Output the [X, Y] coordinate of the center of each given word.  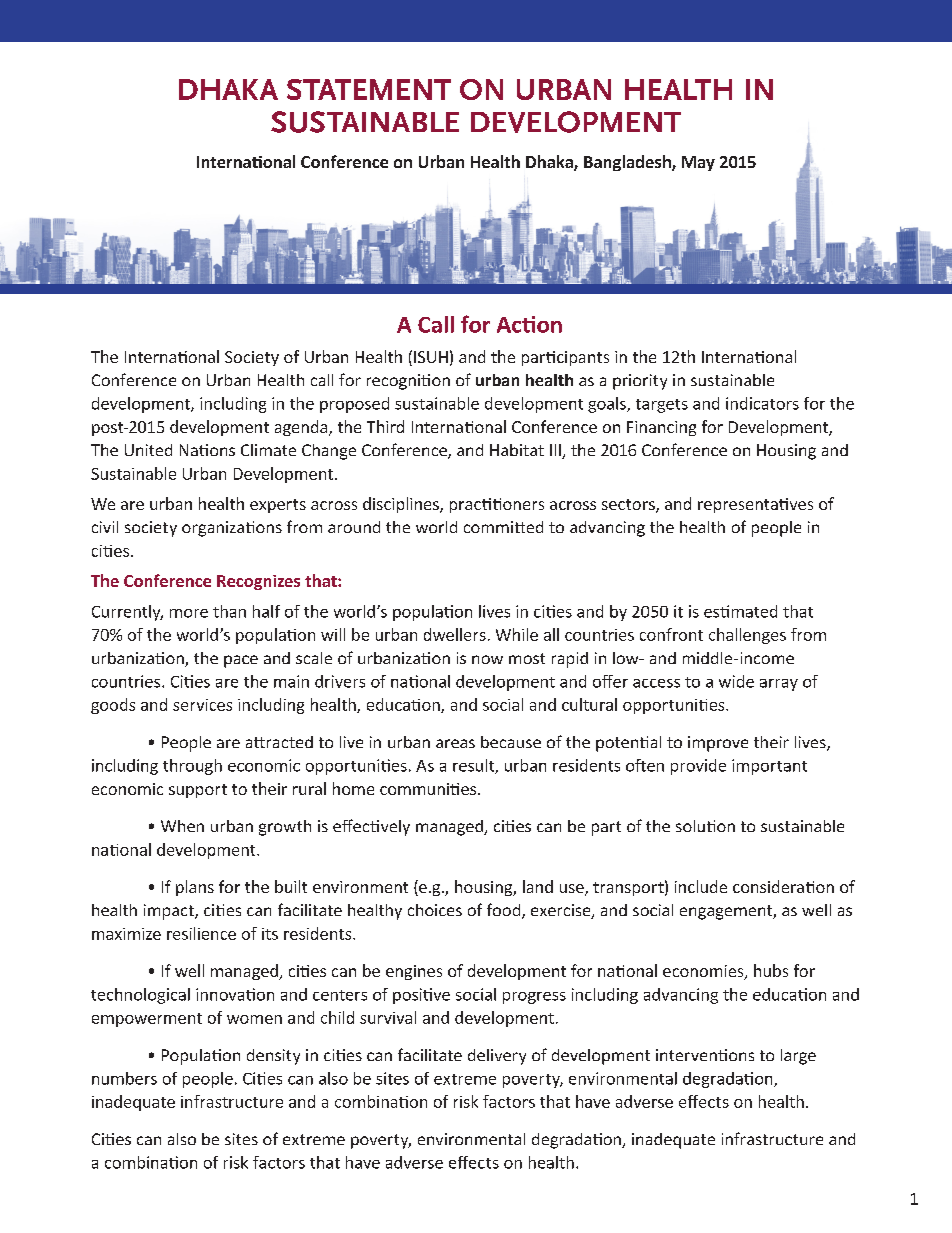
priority [640, 382]
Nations [207, 450]
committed [503, 527]
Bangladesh [628, 163]
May [698, 163]
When [182, 826]
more [189, 613]
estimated [740, 611]
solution [705, 826]
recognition [408, 382]
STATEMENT [369, 89]
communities [429, 789]
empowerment [147, 1020]
